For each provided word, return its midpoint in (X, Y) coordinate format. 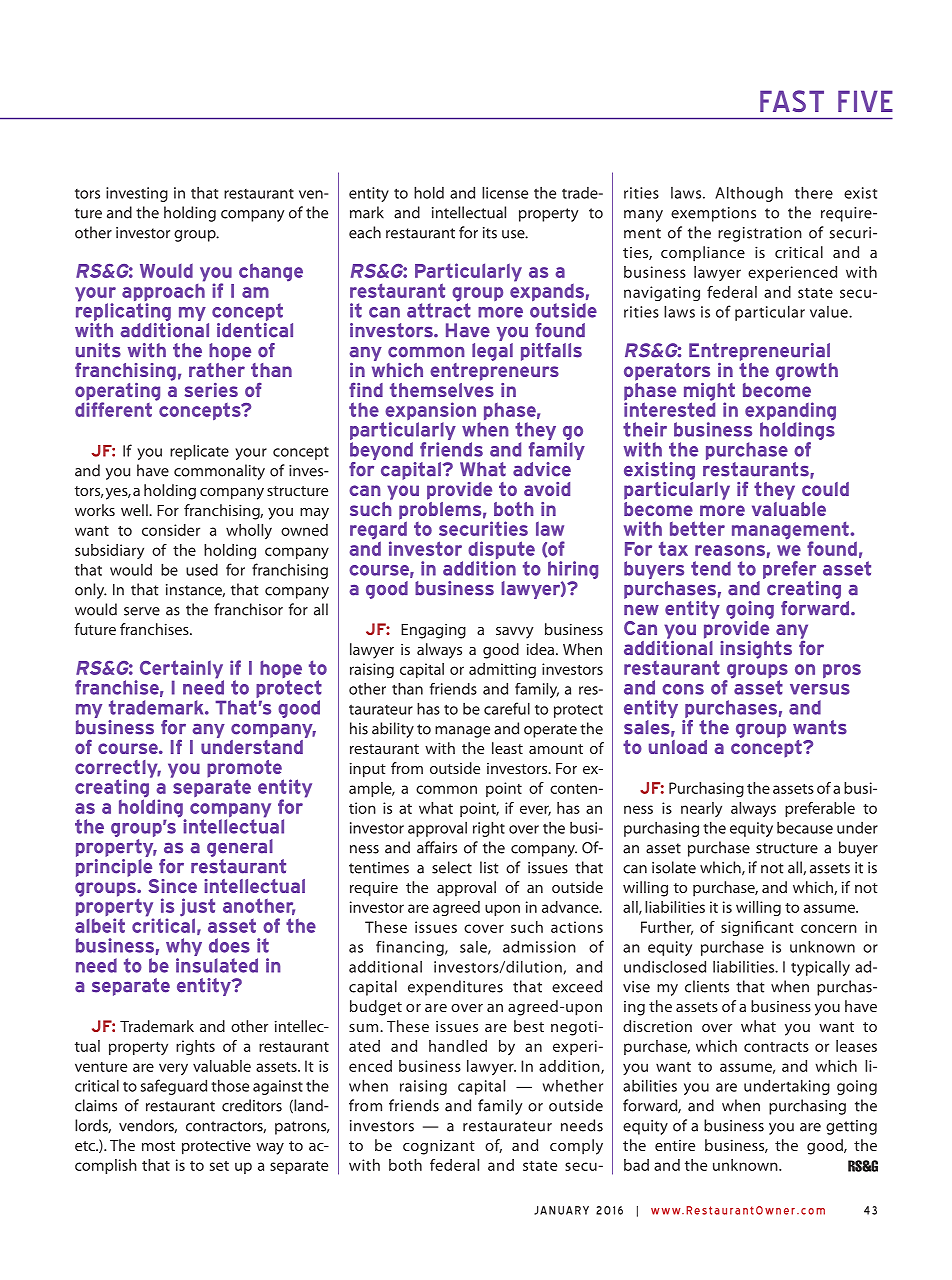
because (805, 828)
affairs (437, 847)
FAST (792, 101)
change (271, 272)
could (825, 489)
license (505, 192)
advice (542, 469)
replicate (199, 452)
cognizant (439, 1147)
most (158, 1146)
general (240, 849)
